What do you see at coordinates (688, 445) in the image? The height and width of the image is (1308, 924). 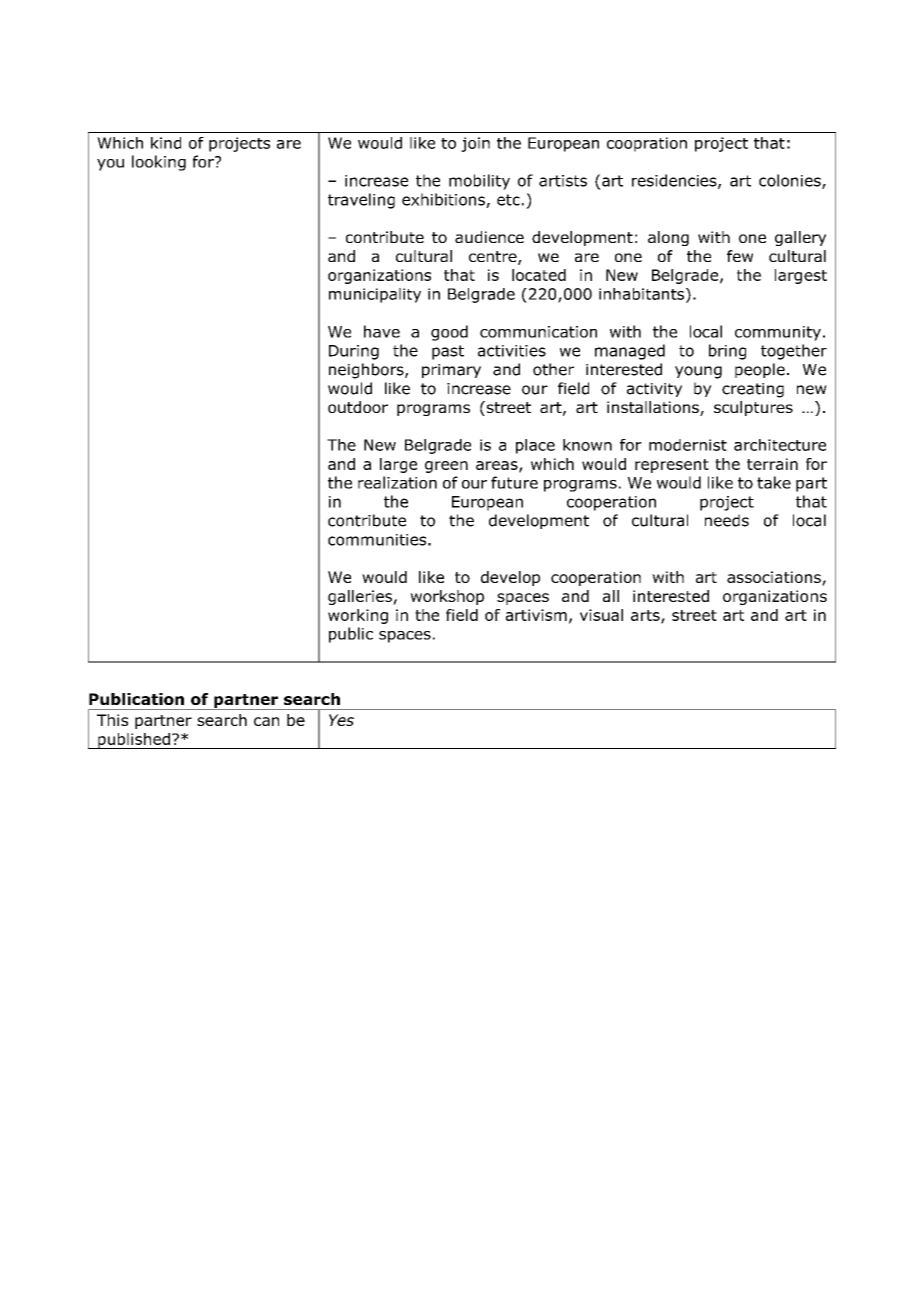 I see `modernist` at bounding box center [688, 445].
